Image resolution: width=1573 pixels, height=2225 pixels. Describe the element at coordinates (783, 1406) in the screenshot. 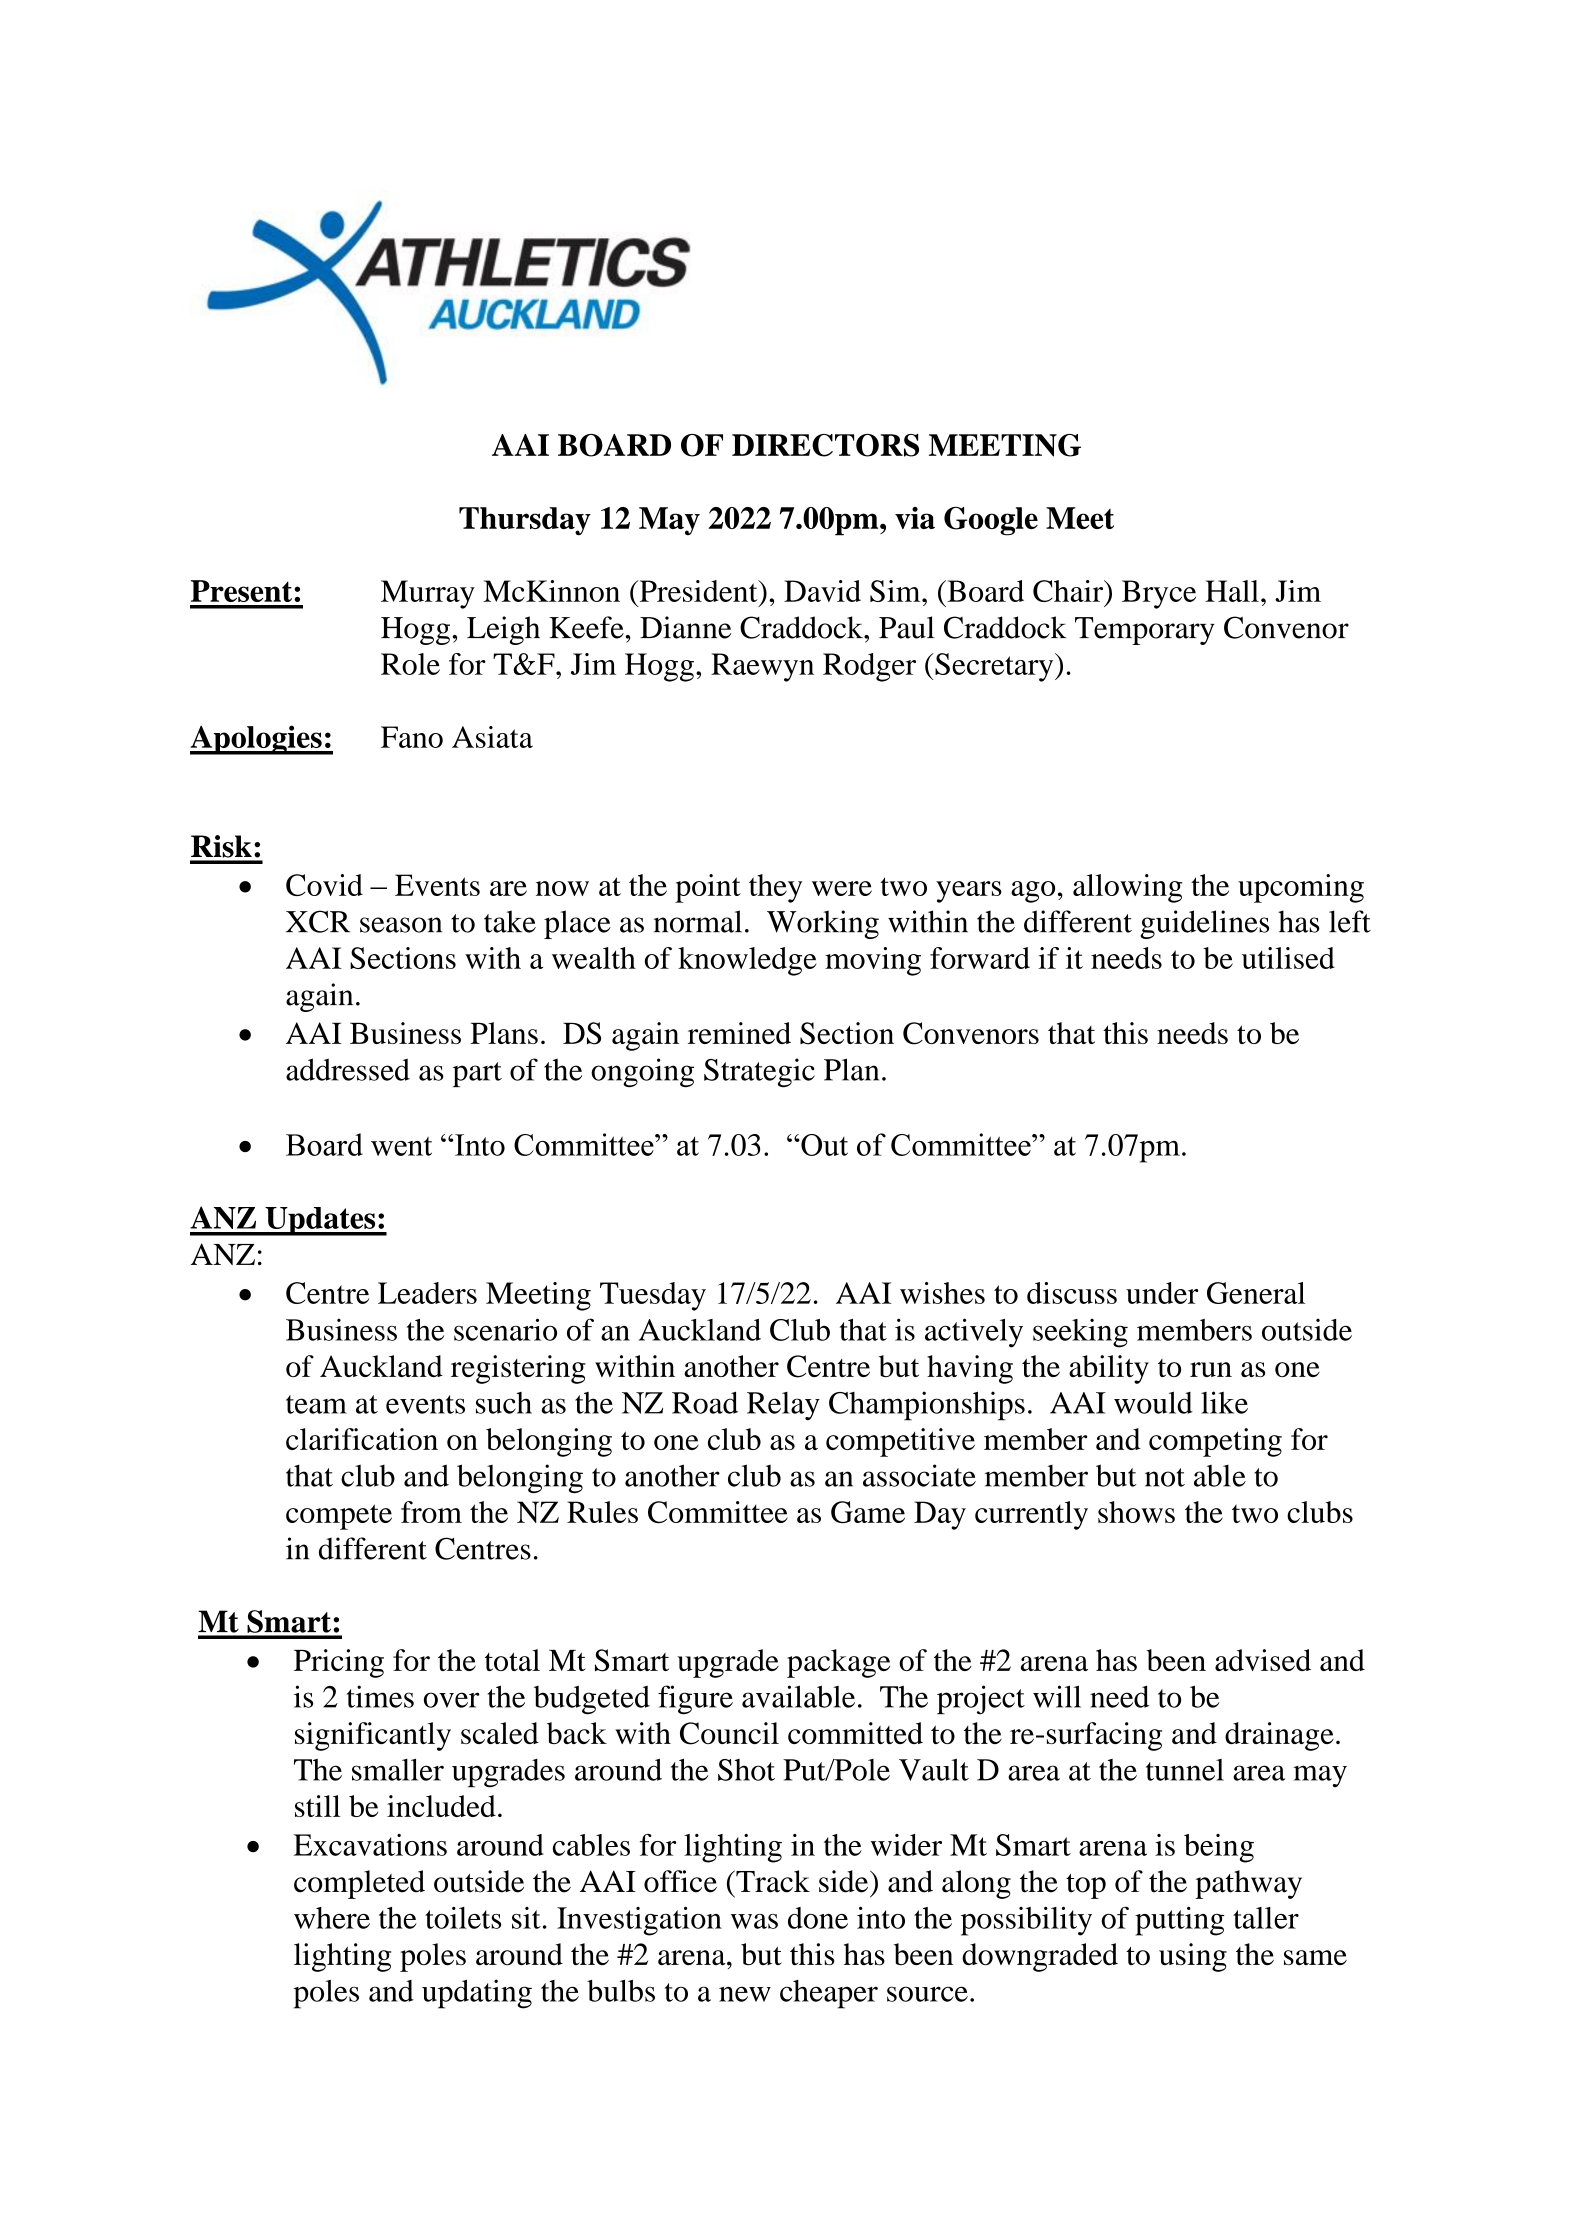

I see `Relay` at that location.
